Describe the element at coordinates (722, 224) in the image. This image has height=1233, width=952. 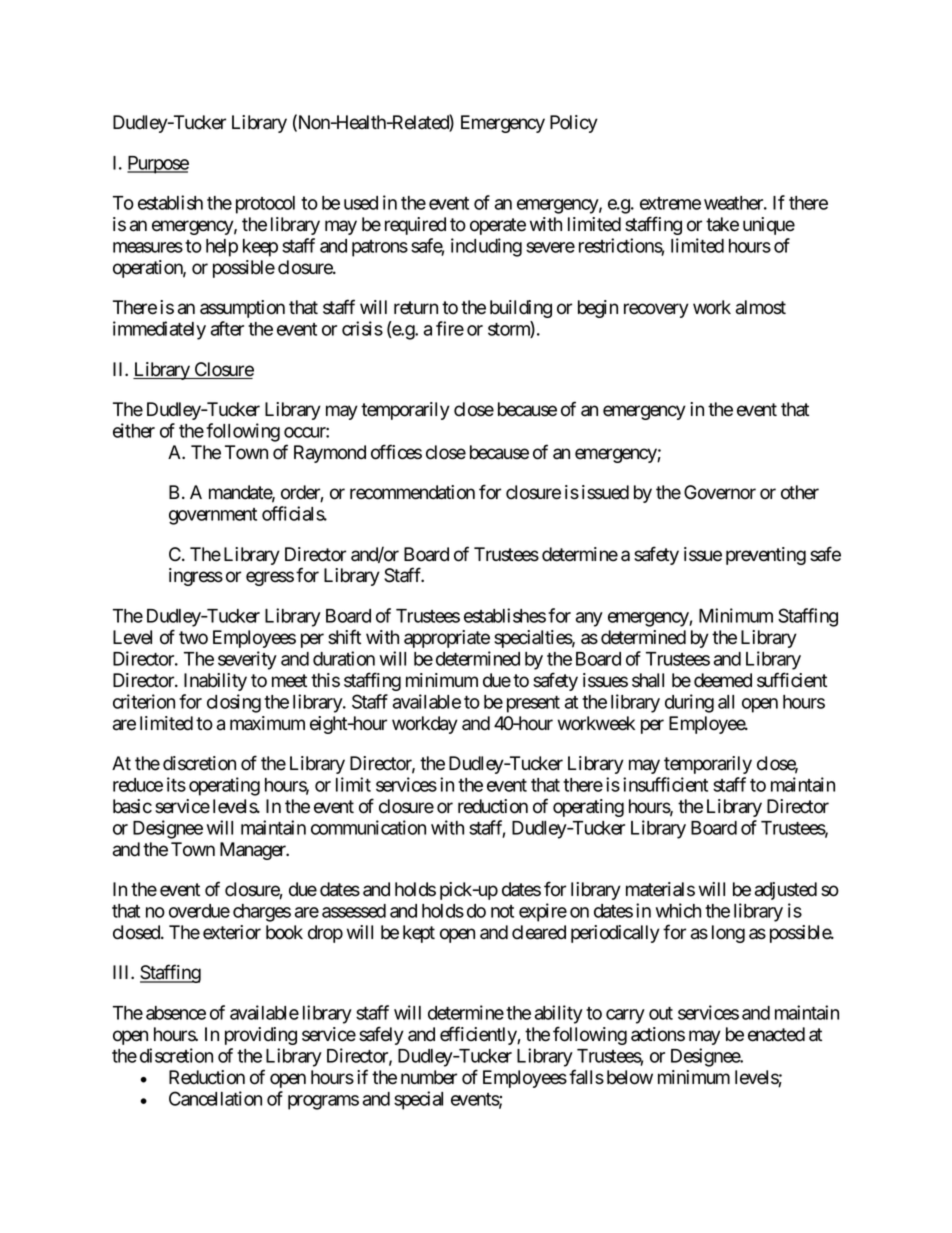
I see `take` at that location.
